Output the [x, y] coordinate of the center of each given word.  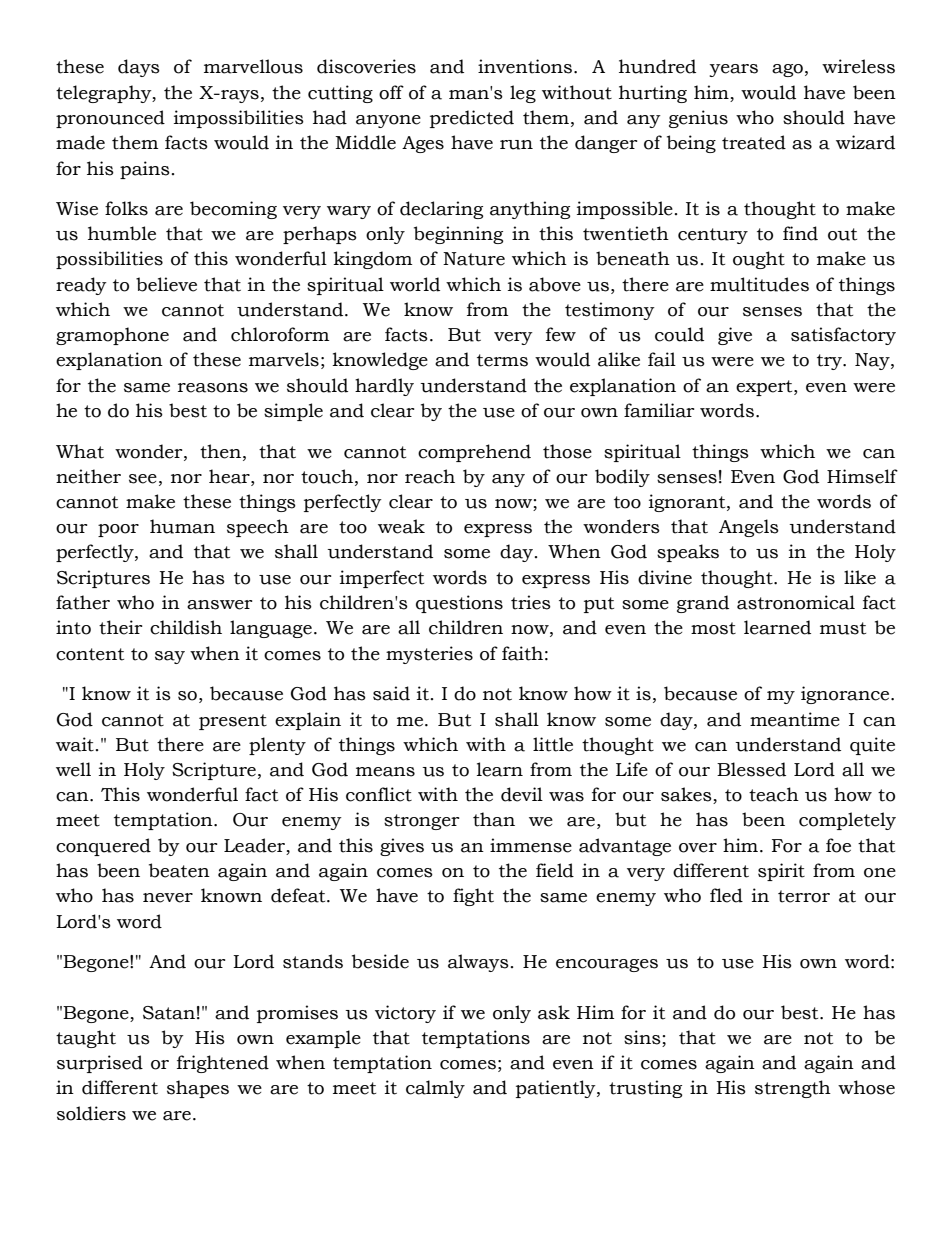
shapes [198, 1089]
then [222, 451]
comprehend [474, 453]
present [233, 722]
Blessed [751, 769]
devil [522, 794]
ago [787, 70]
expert [765, 388]
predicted [472, 119]
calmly [435, 1089]
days [139, 68]
